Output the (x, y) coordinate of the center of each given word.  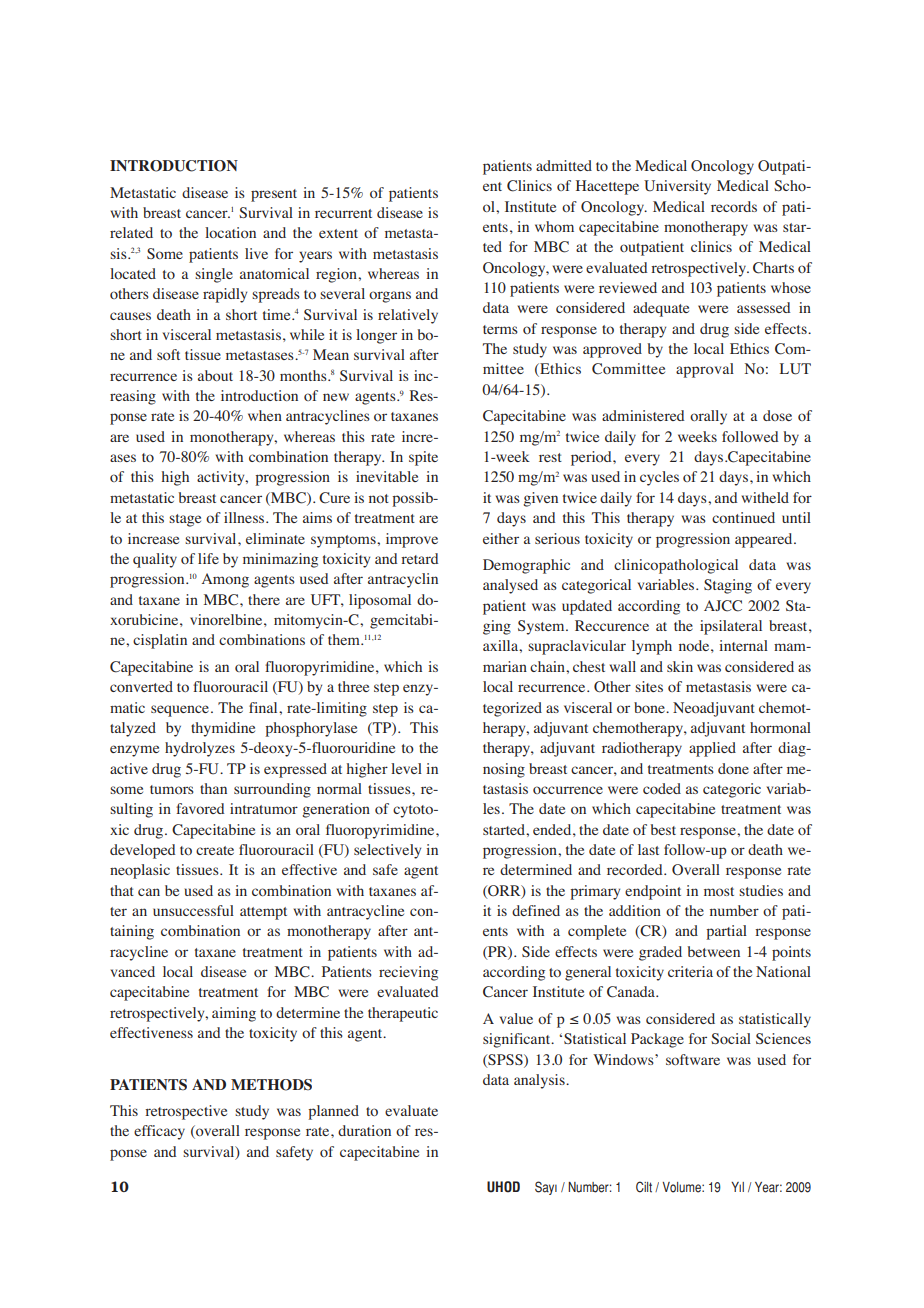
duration (364, 1130)
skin (680, 666)
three (353, 686)
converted (141, 686)
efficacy (159, 1132)
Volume (682, 1187)
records (734, 206)
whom (554, 226)
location (230, 232)
